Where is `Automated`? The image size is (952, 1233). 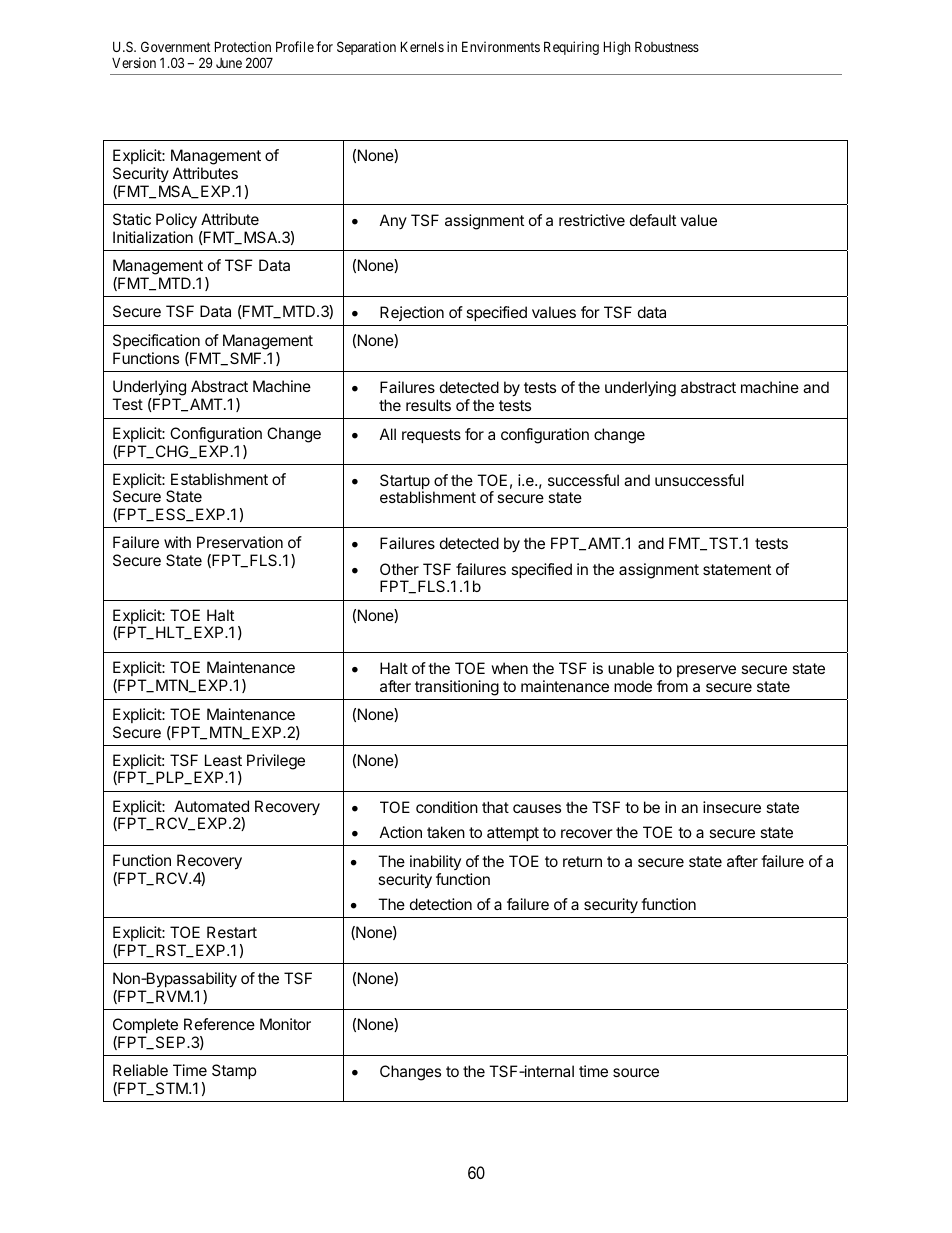
Automated is located at coordinates (211, 806).
